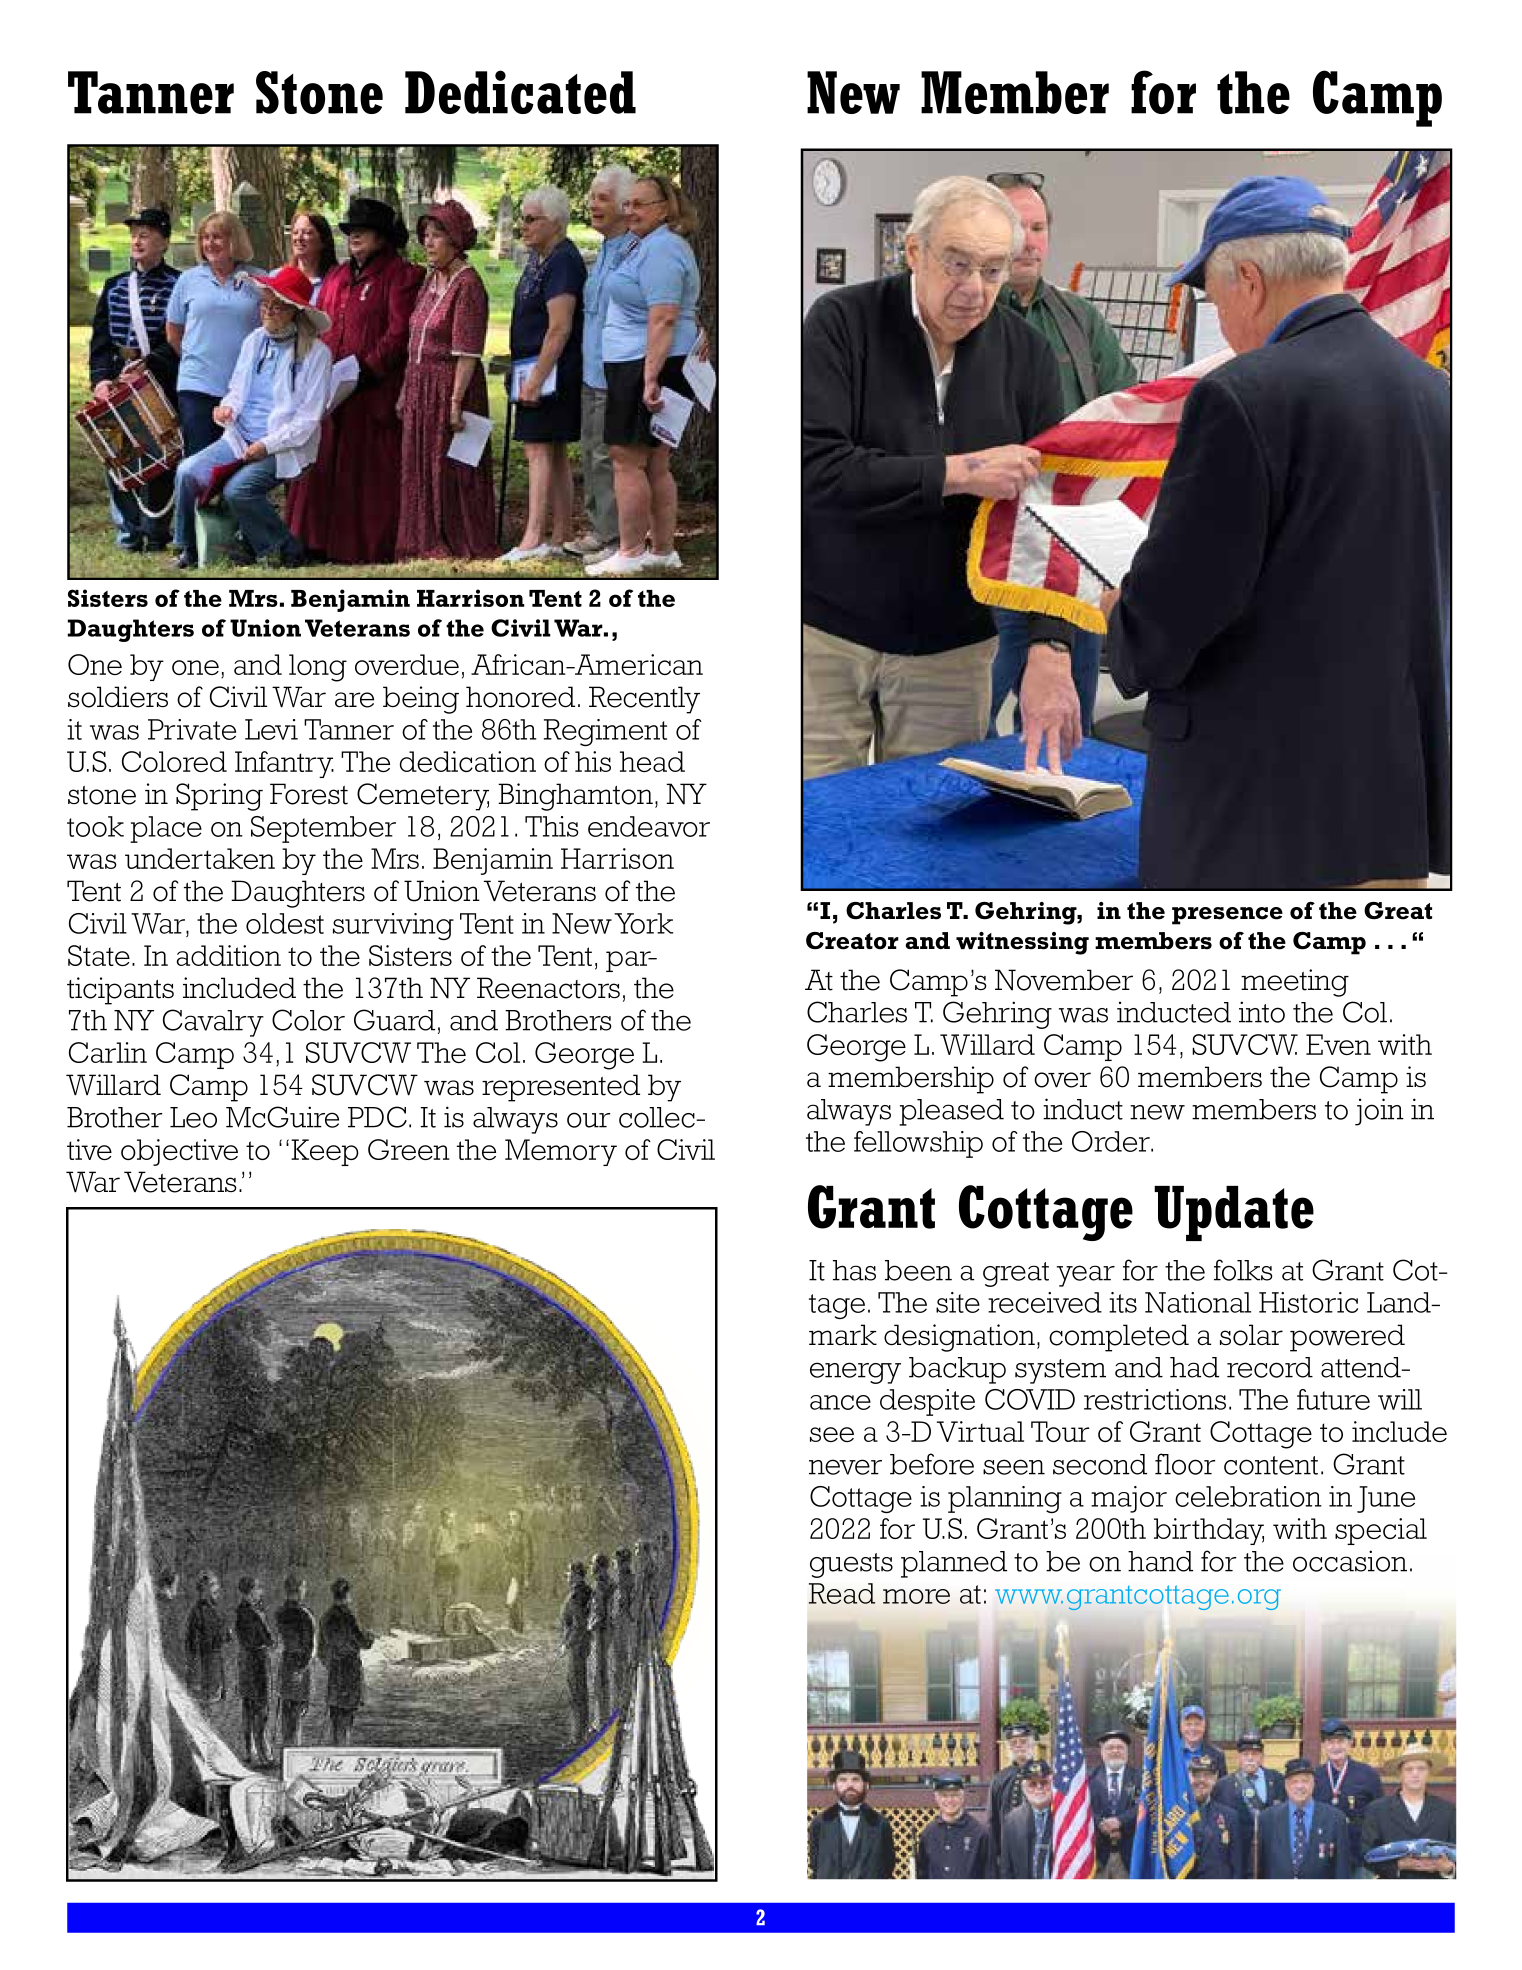  I want to click on endeavor, so click(649, 826).
